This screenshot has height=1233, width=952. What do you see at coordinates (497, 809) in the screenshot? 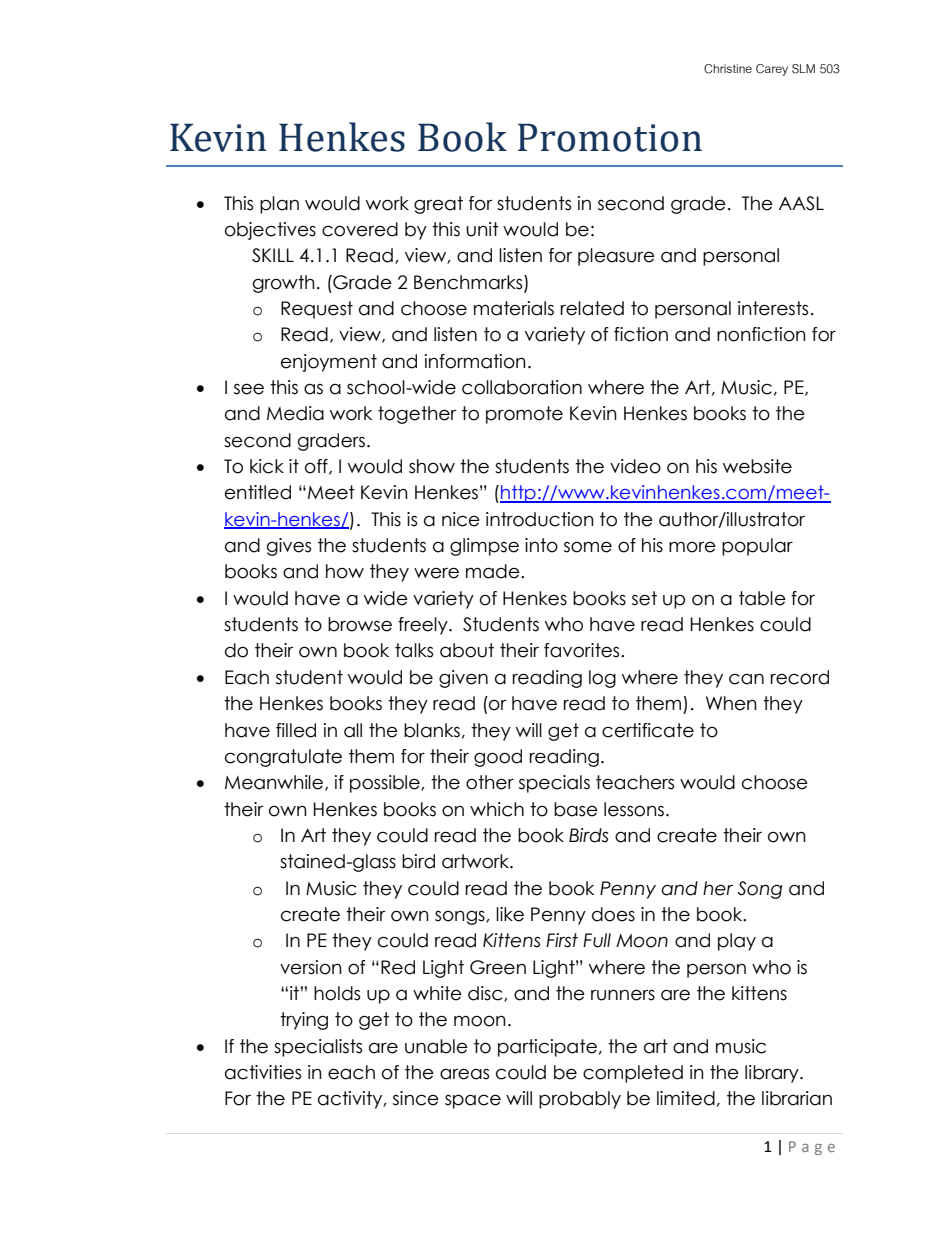
I see `which` at bounding box center [497, 809].
